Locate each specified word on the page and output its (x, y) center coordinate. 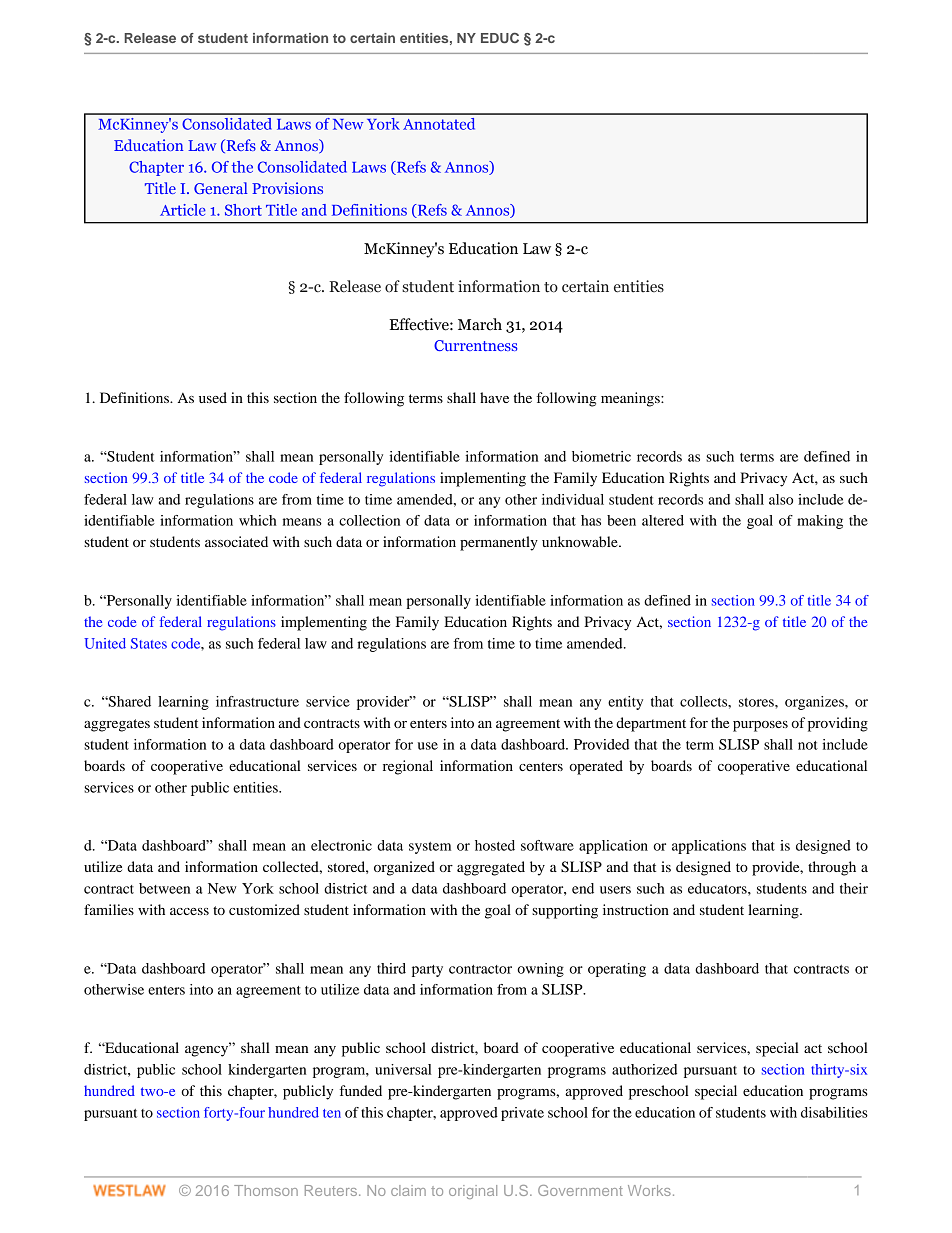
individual (573, 499)
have (494, 397)
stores (757, 702)
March (480, 324)
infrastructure (257, 701)
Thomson (266, 1190)
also (781, 499)
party (427, 971)
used (213, 397)
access (189, 911)
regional (408, 767)
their (854, 888)
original (473, 1192)
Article (183, 210)
